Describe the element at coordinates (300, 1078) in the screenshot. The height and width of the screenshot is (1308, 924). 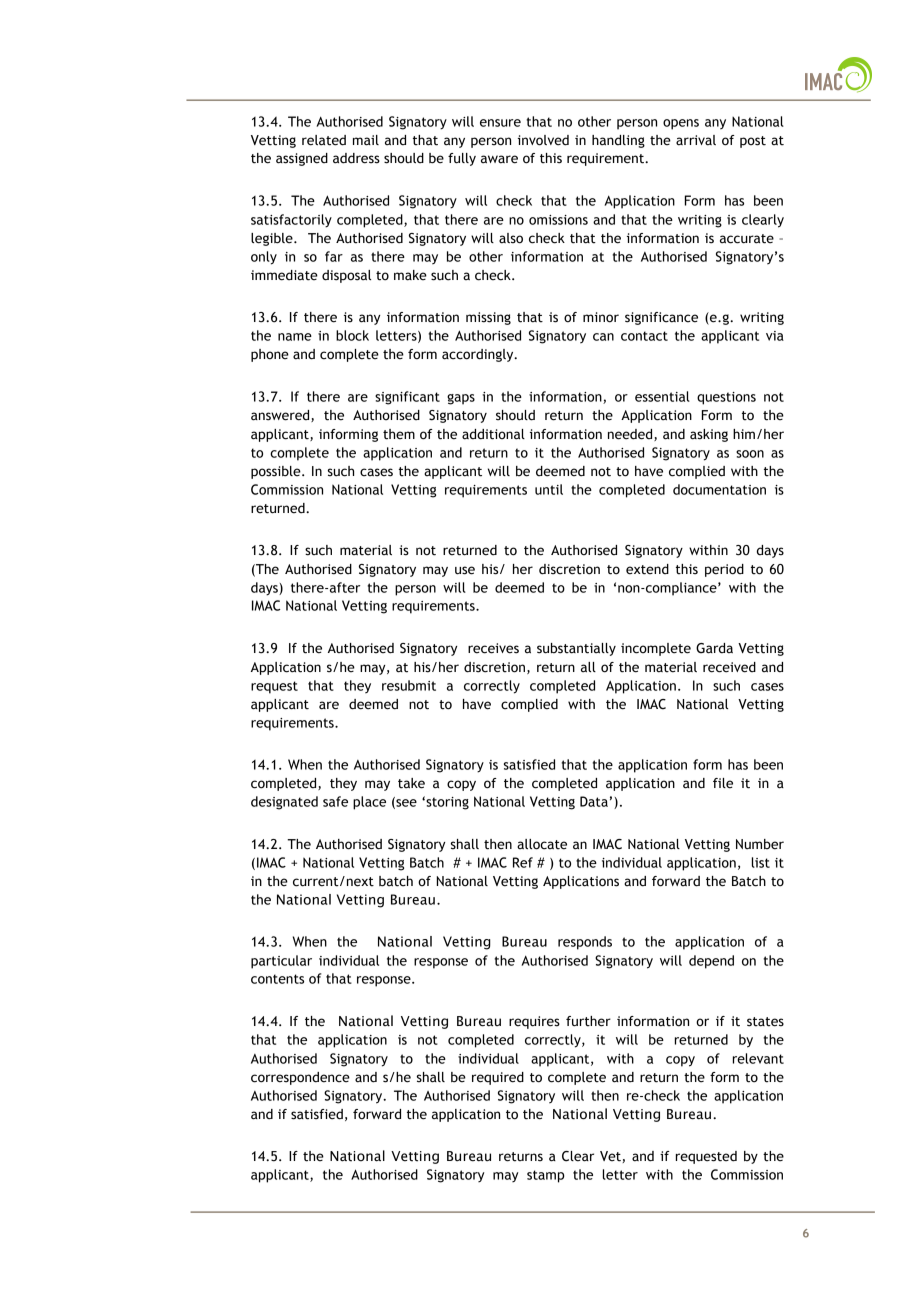
I see `correspondence` at that location.
